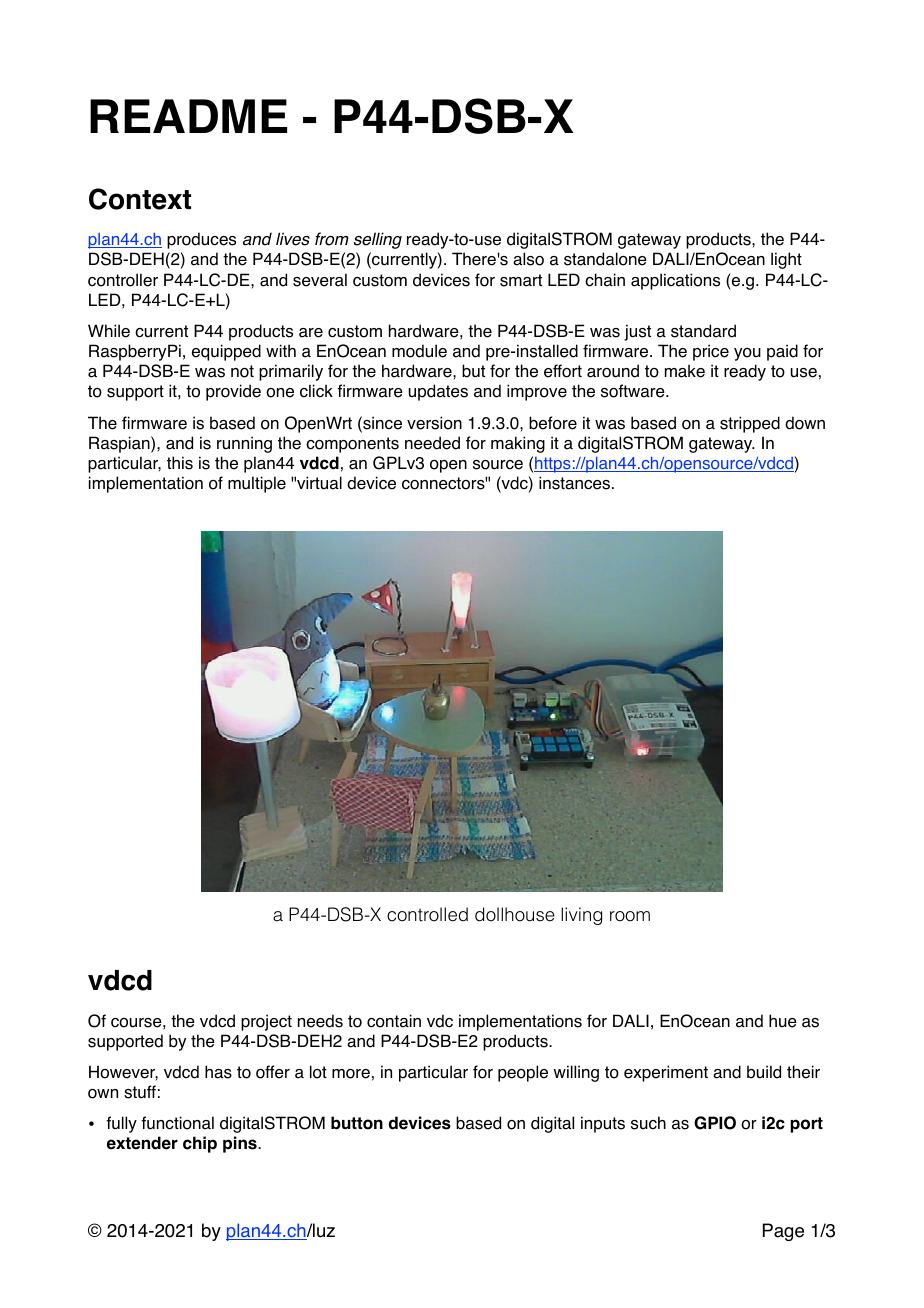  Describe the element at coordinates (630, 916) in the screenshot. I see `room` at that location.
